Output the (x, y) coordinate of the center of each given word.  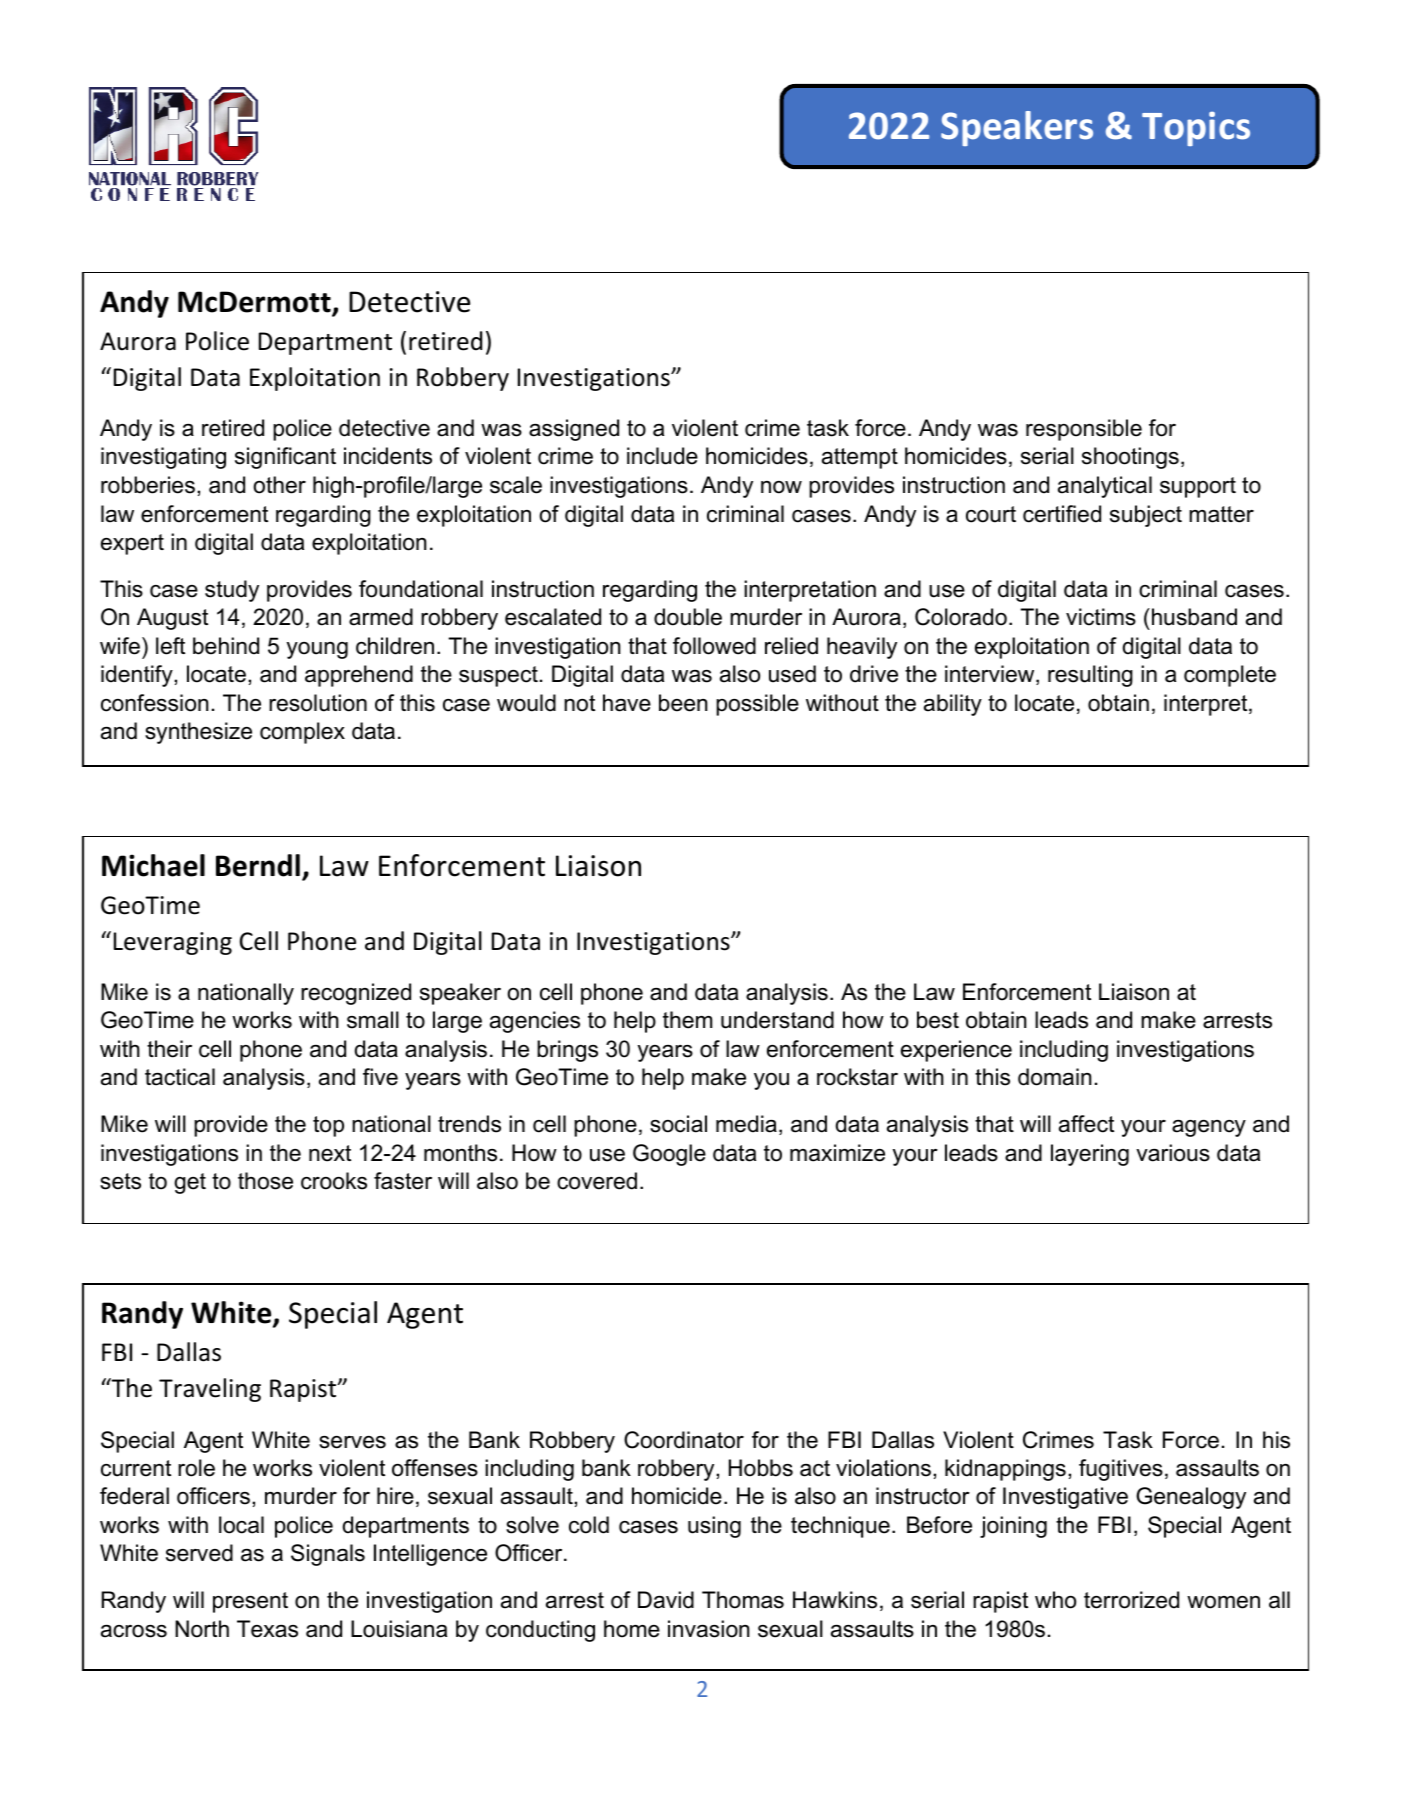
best (938, 1020)
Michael (153, 865)
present (250, 1602)
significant (285, 458)
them (687, 1020)
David (666, 1600)
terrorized (1131, 1600)
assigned (574, 430)
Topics (1196, 129)
